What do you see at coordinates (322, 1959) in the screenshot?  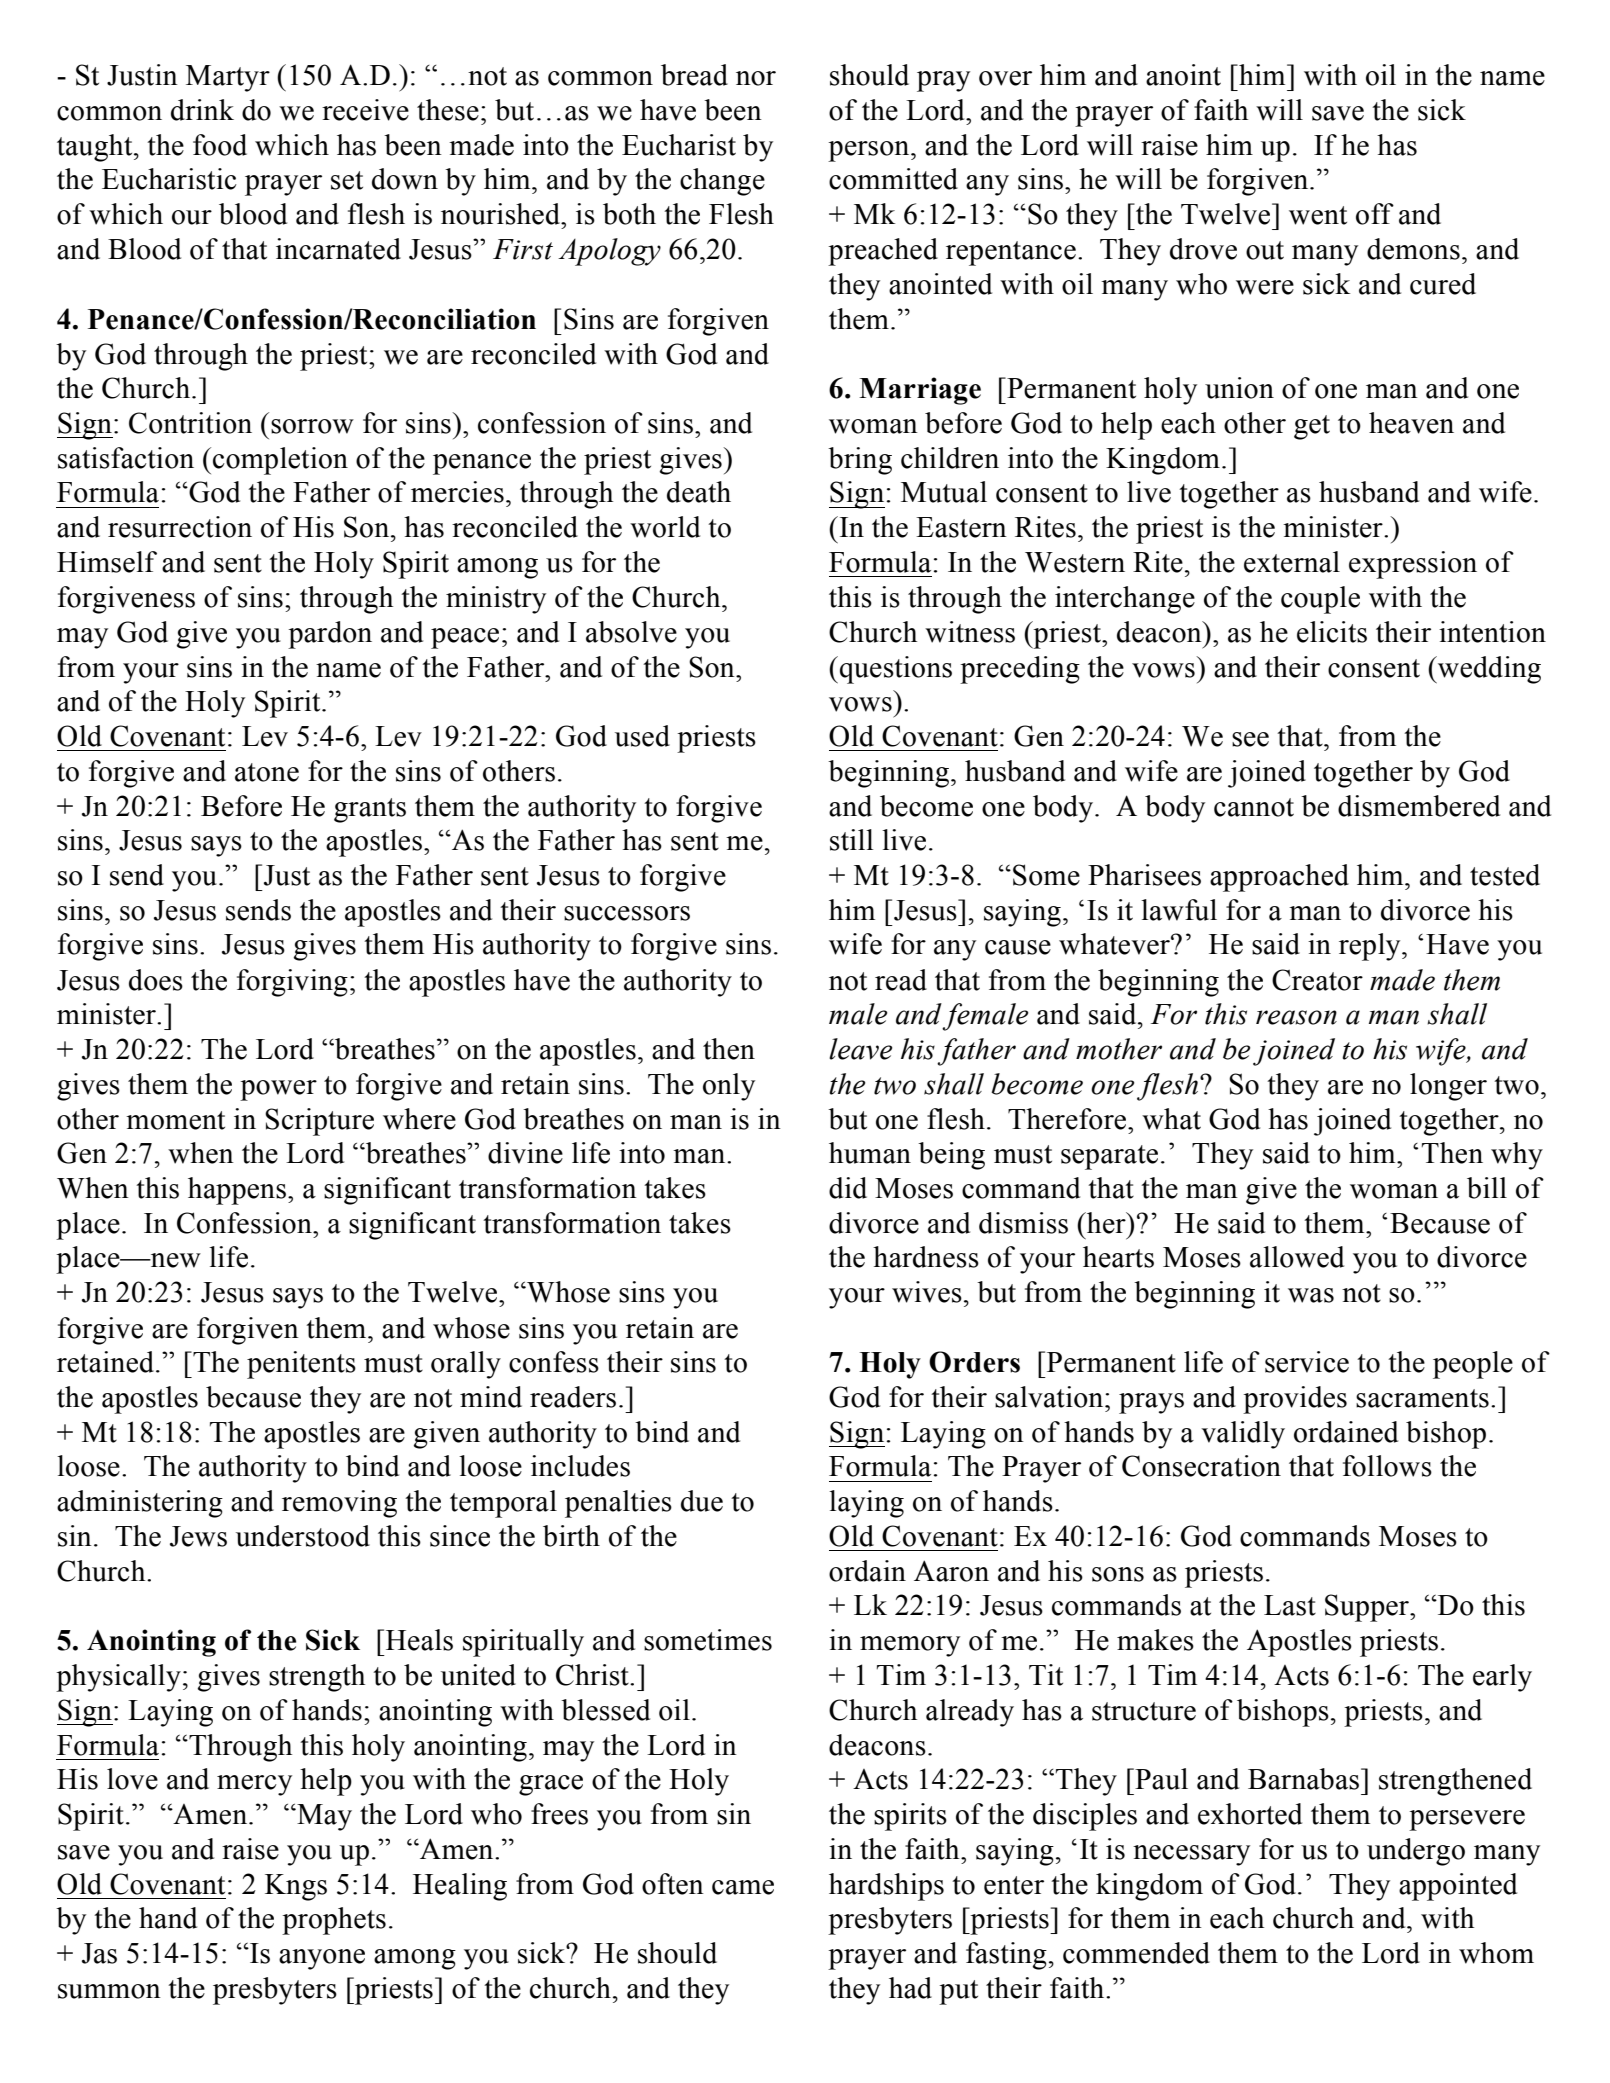 I see `anyone` at bounding box center [322, 1959].
